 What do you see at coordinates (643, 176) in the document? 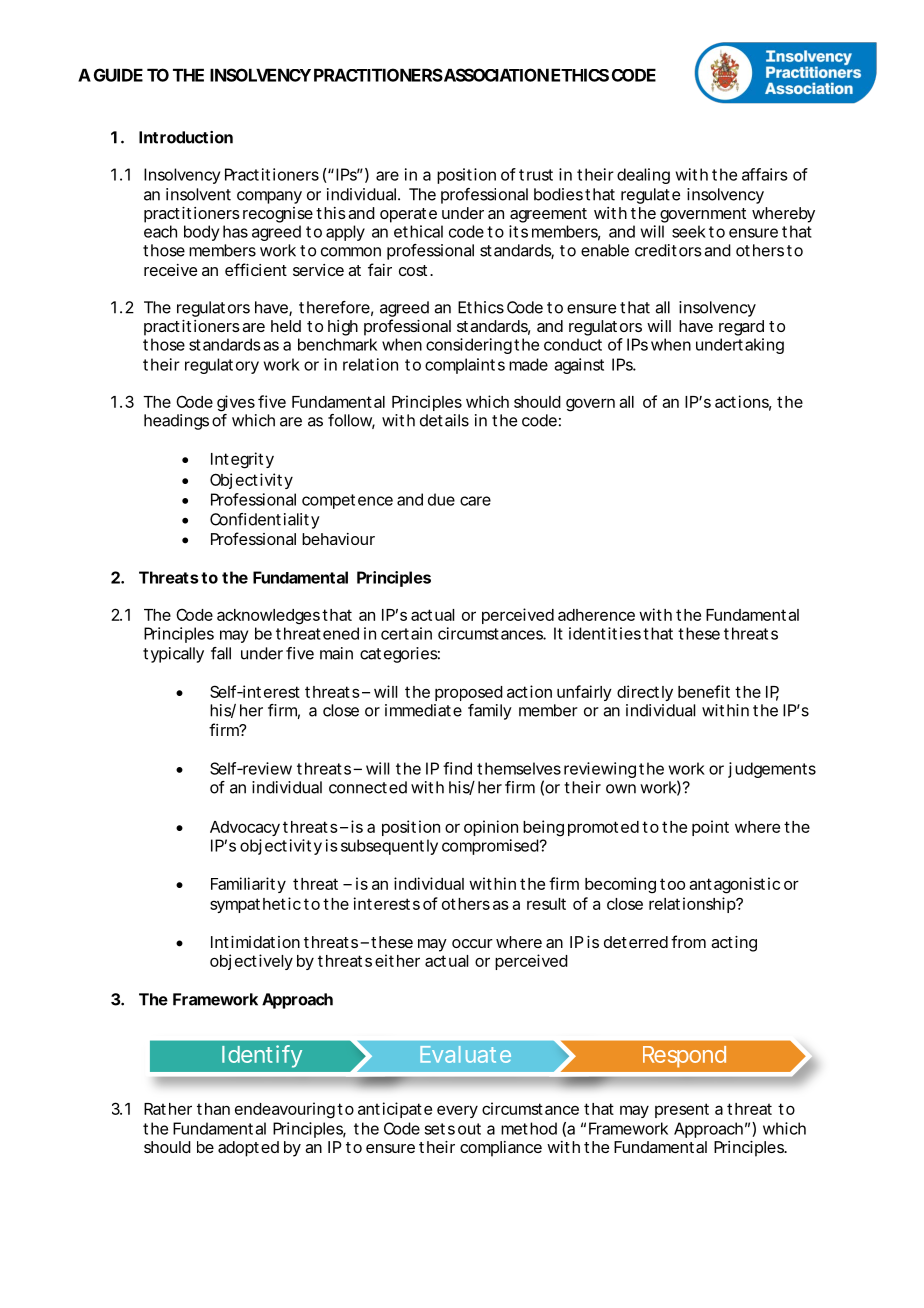
I see `dealing` at bounding box center [643, 176].
